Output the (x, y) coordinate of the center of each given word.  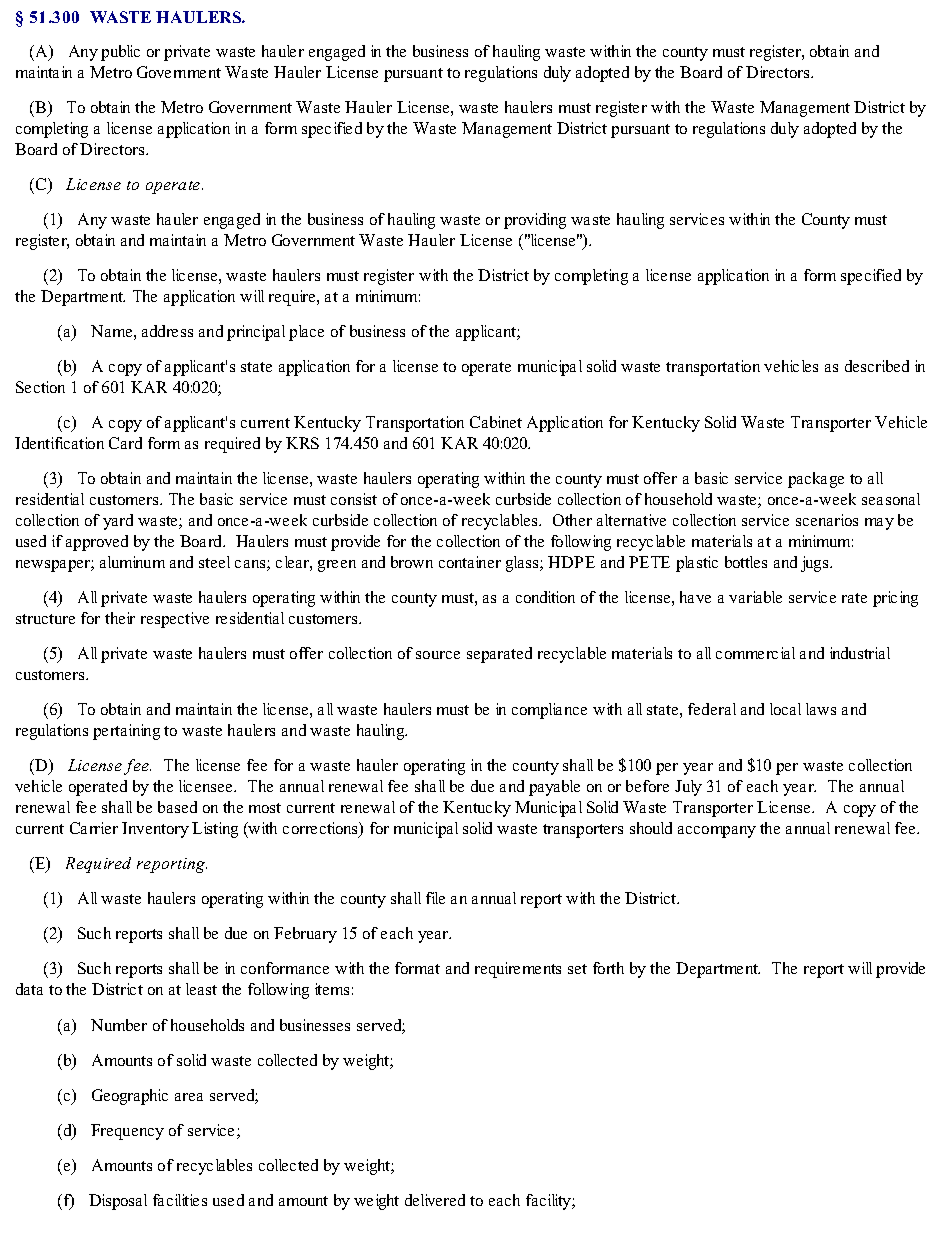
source (438, 655)
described (877, 366)
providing (535, 221)
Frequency (127, 1132)
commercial (755, 653)
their (120, 618)
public (120, 53)
